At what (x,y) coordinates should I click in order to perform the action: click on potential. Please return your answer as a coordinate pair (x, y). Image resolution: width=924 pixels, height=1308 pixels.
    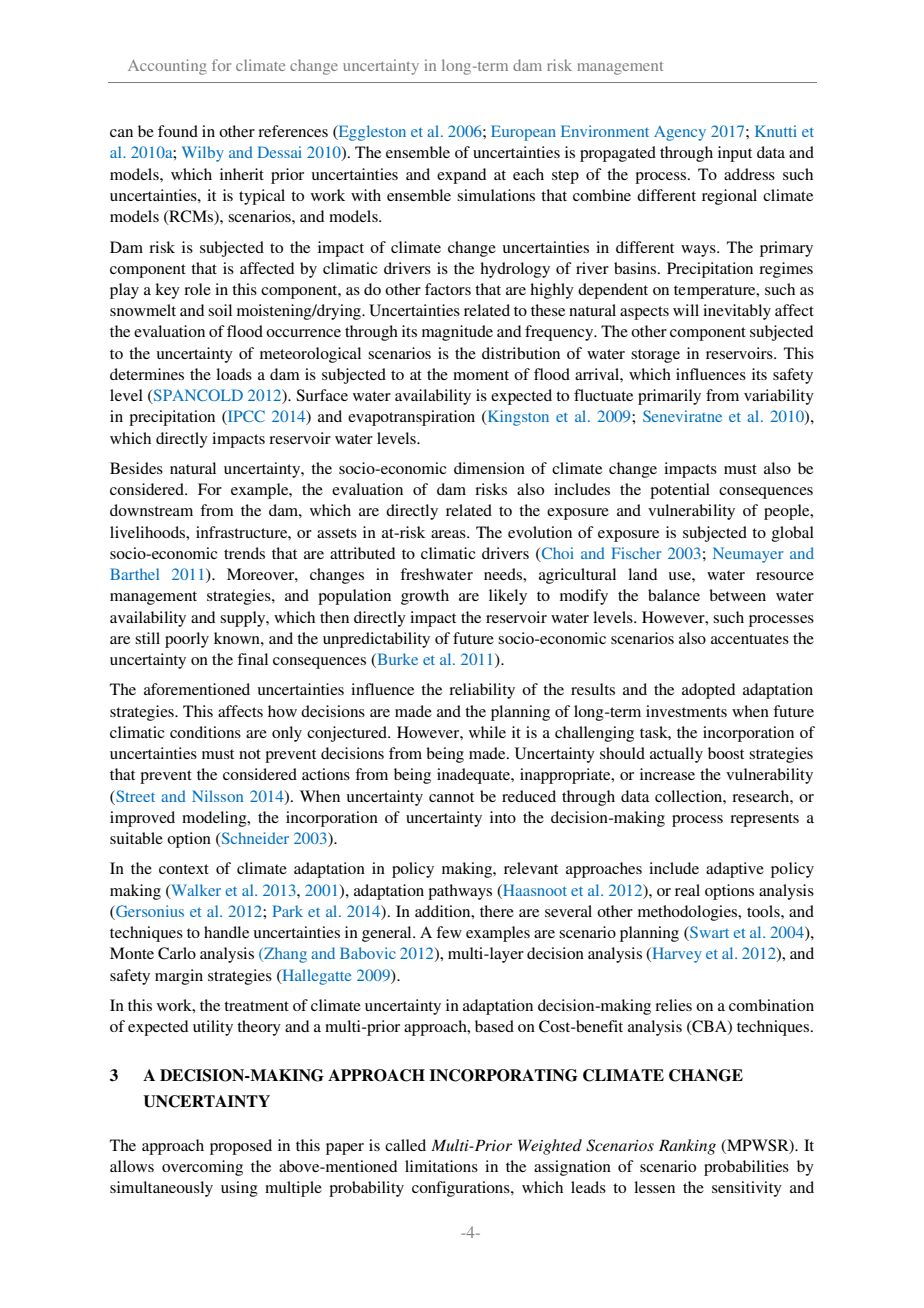
    Looking at the image, I should click on (680, 491).
